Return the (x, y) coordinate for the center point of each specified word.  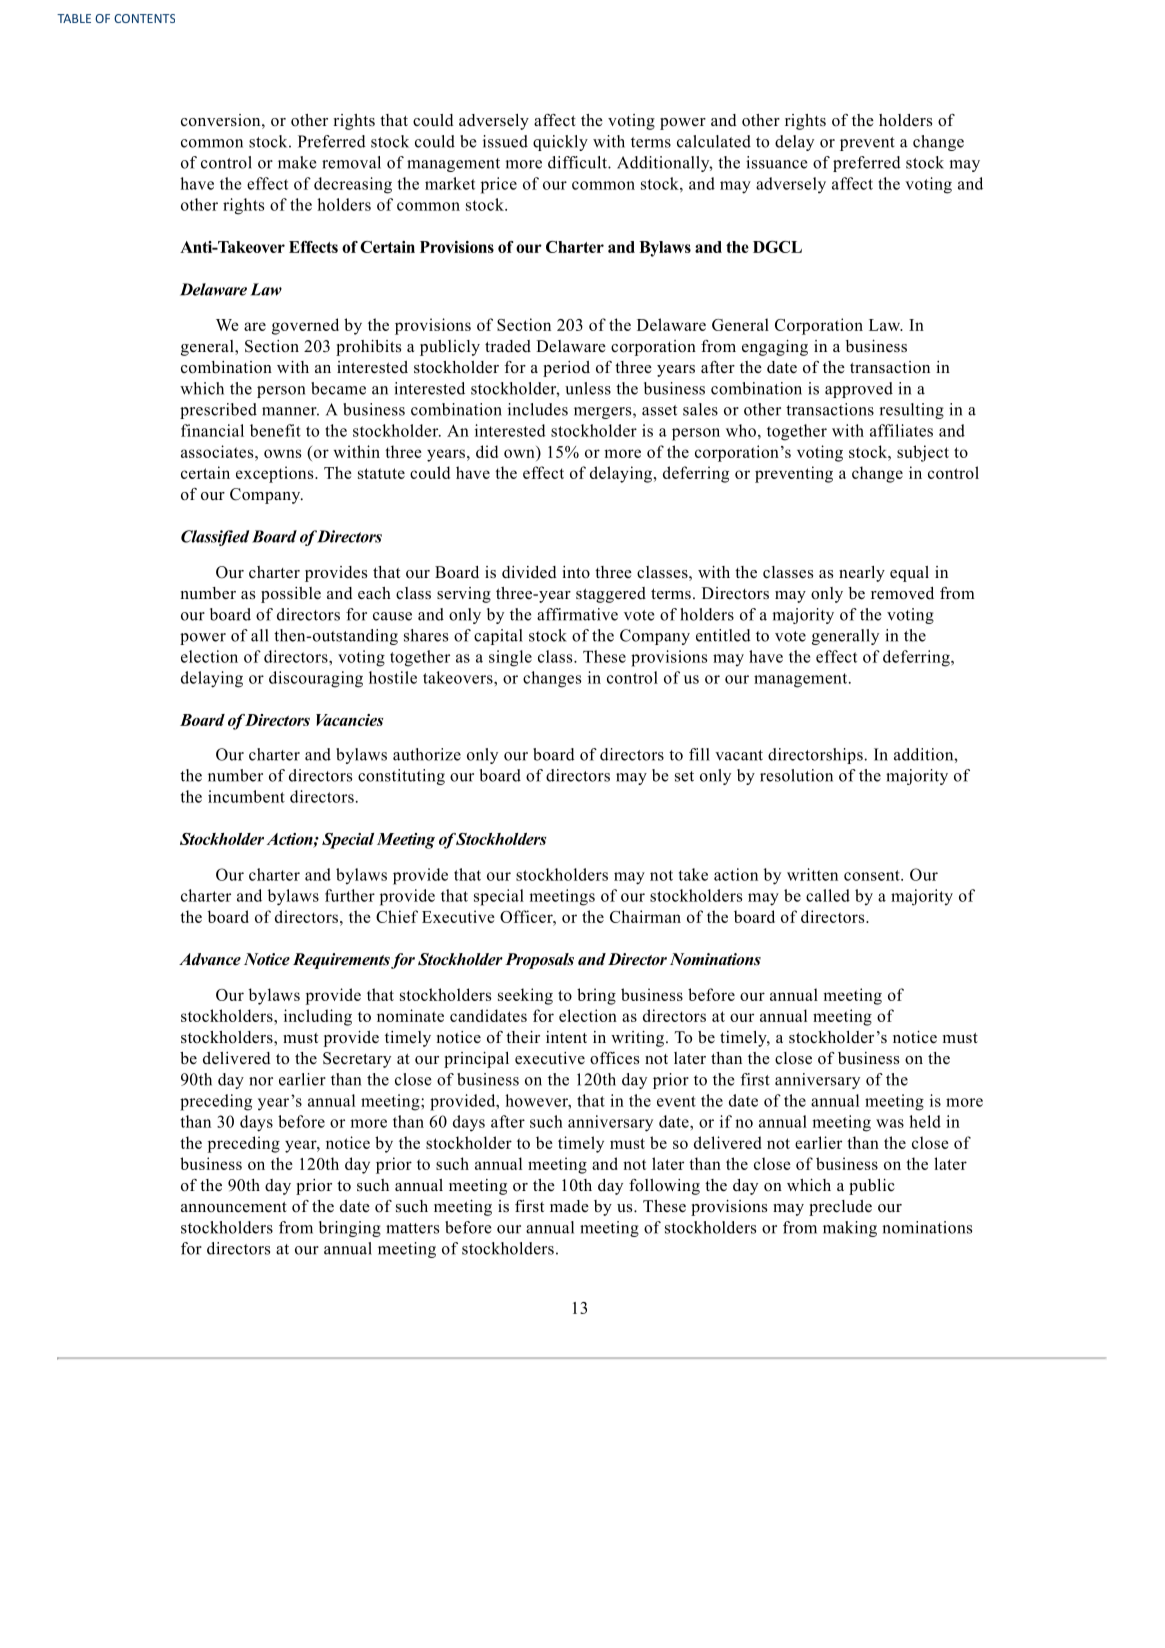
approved (859, 390)
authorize (427, 754)
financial (212, 430)
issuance (776, 162)
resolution (796, 775)
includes (538, 409)
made (569, 1206)
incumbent (246, 796)
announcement (234, 1207)
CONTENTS (144, 18)
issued (505, 141)
